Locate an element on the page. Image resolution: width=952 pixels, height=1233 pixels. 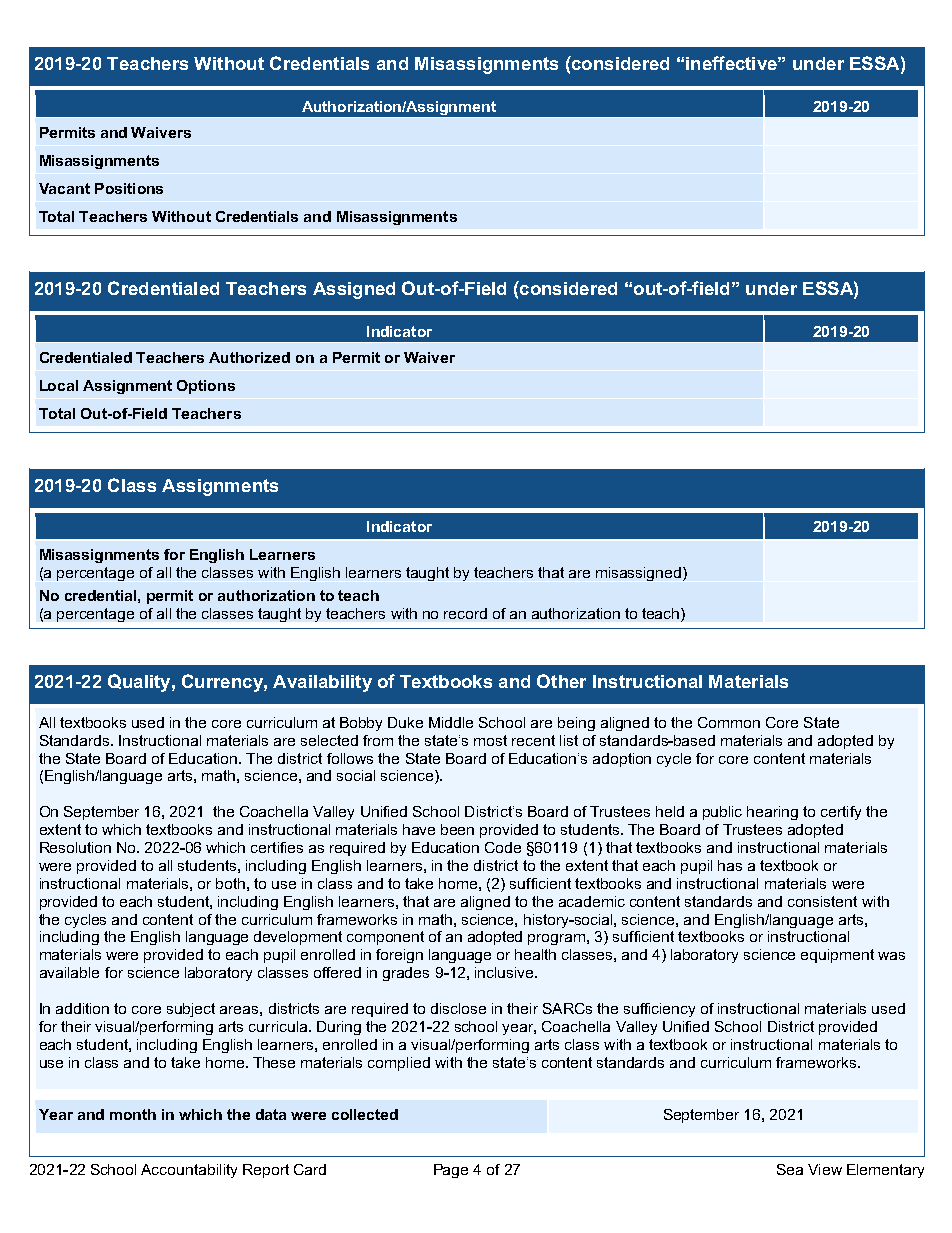
hearing is located at coordinates (772, 813).
